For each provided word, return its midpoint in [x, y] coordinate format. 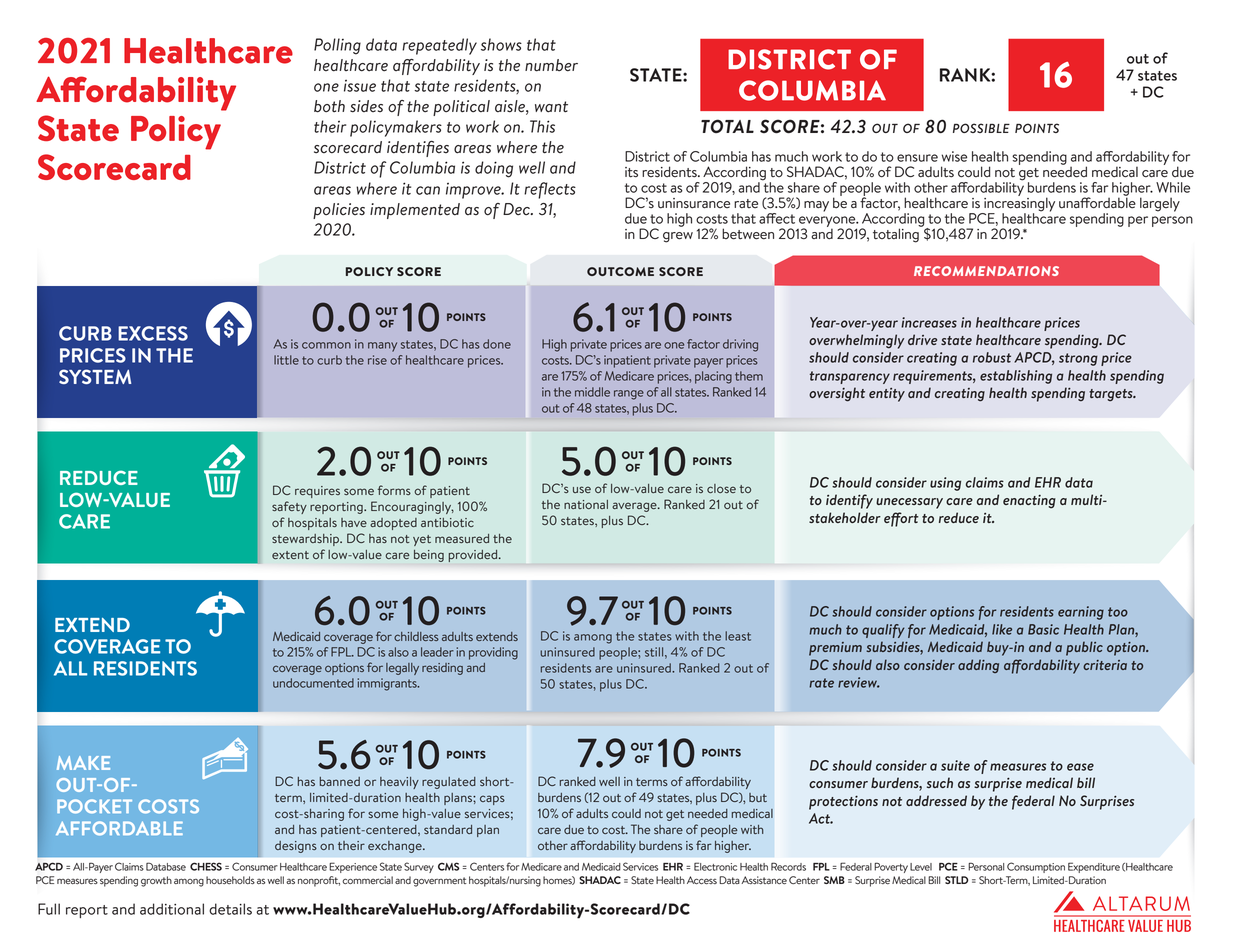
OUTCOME [620, 271]
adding [978, 666]
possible [981, 128]
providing [493, 653]
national [586, 504]
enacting [1029, 502]
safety [289, 507]
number [551, 65]
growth [156, 881]
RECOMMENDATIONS [986, 271]
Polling [337, 46]
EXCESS [153, 333]
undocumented [313, 683]
